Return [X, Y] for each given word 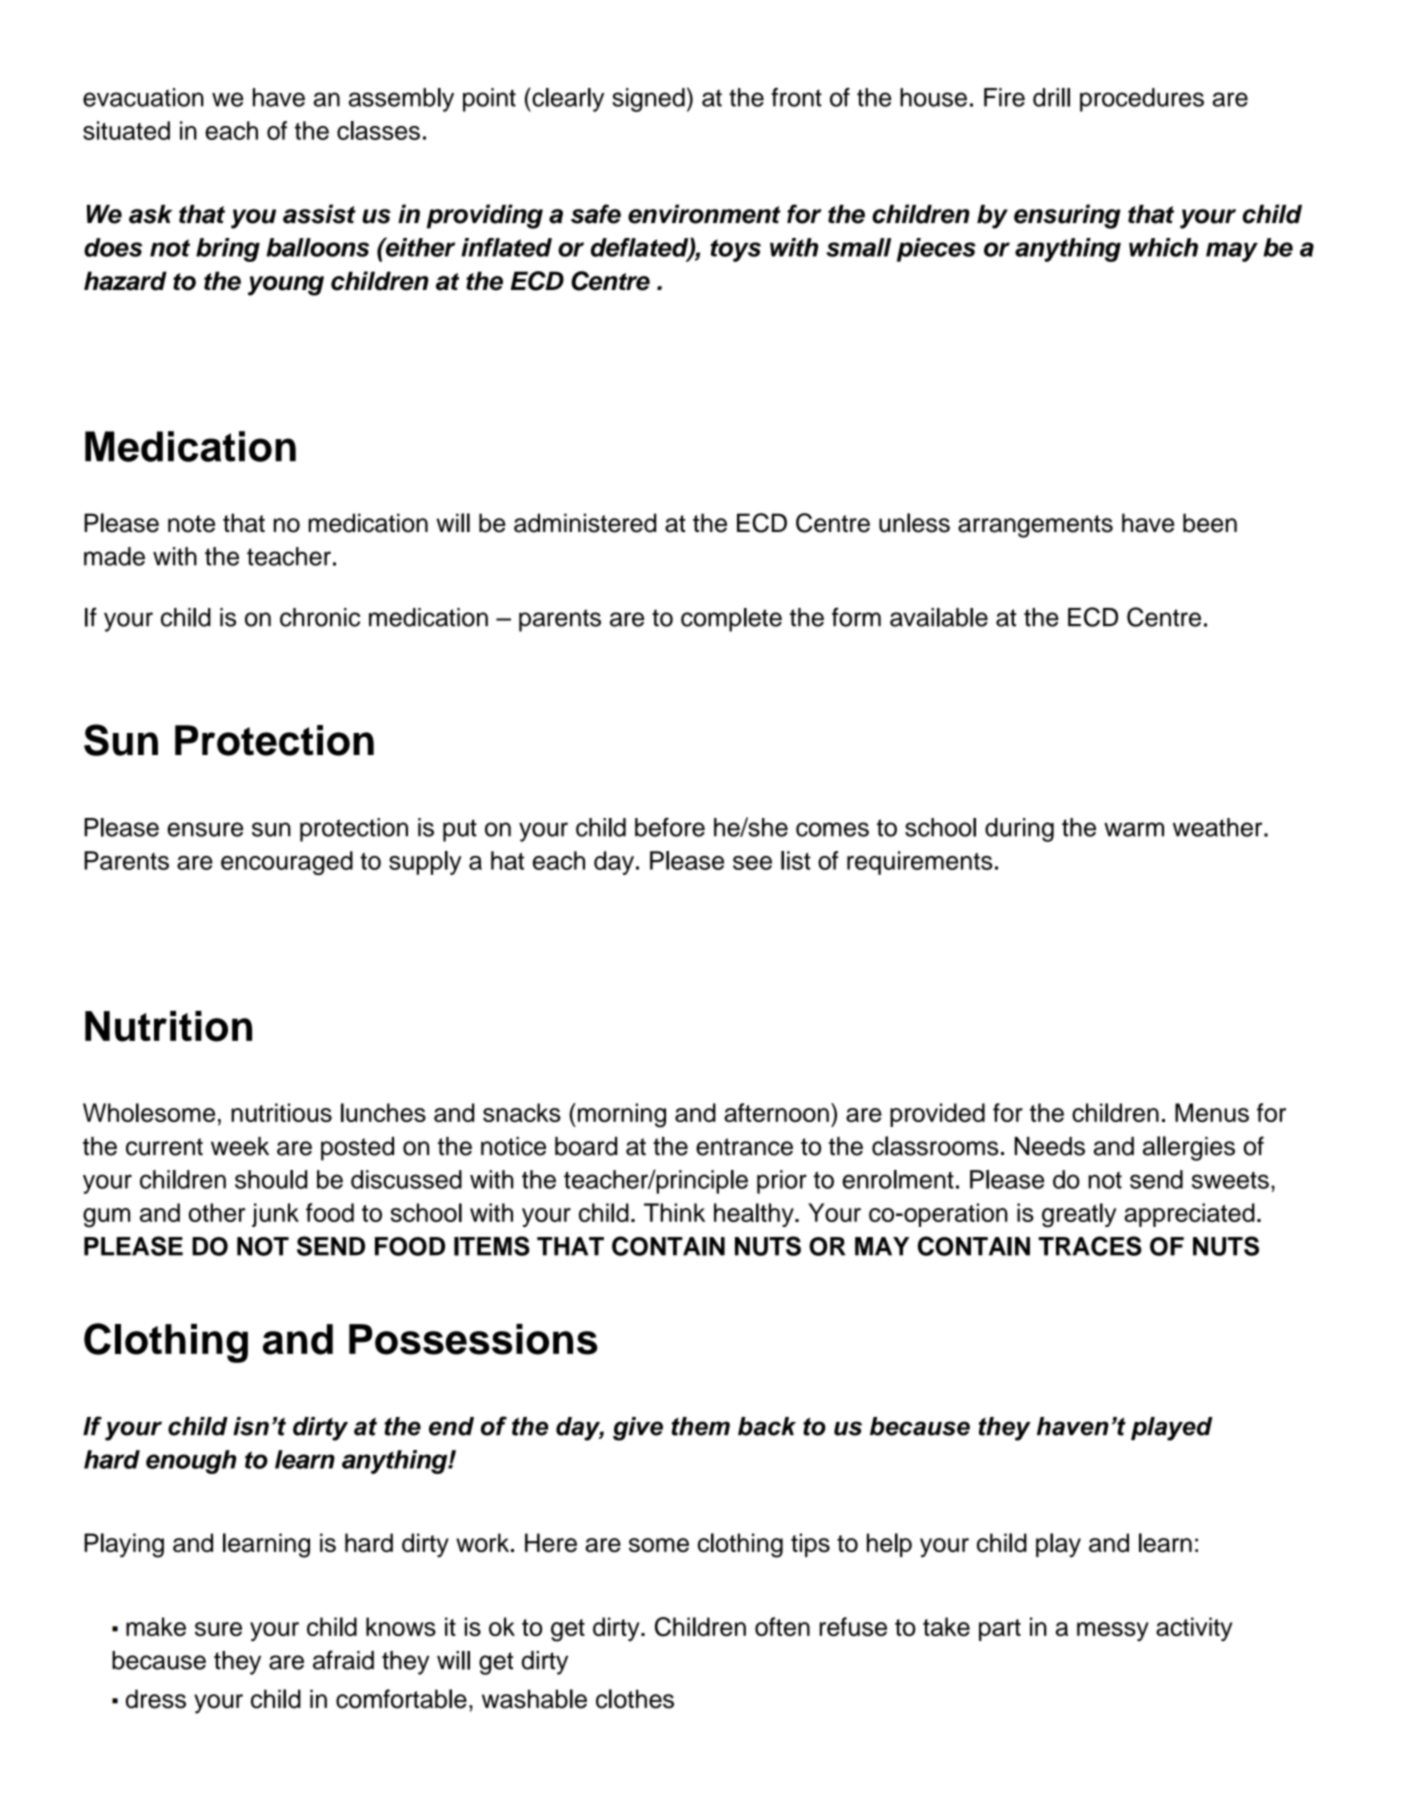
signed [648, 100]
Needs [1050, 1146]
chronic [320, 617]
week [240, 1146]
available [939, 617]
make [156, 1626]
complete [731, 620]
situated [126, 130]
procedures [1142, 100]
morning [620, 1115]
